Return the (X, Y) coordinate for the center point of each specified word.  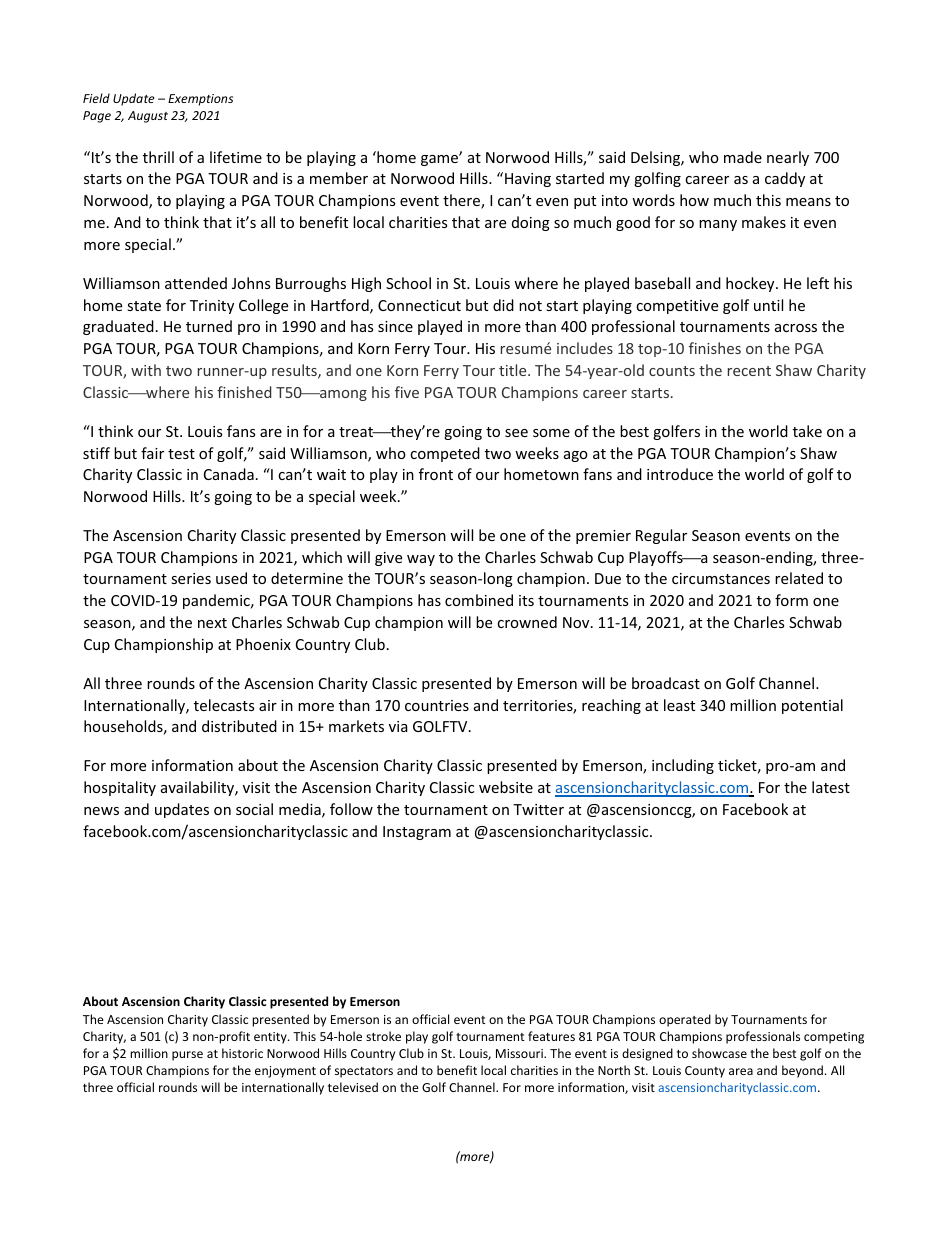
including (683, 766)
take (807, 431)
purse (187, 1056)
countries (437, 705)
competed (445, 454)
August (148, 117)
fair (152, 453)
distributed (239, 726)
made (743, 157)
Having (528, 180)
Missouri (520, 1053)
